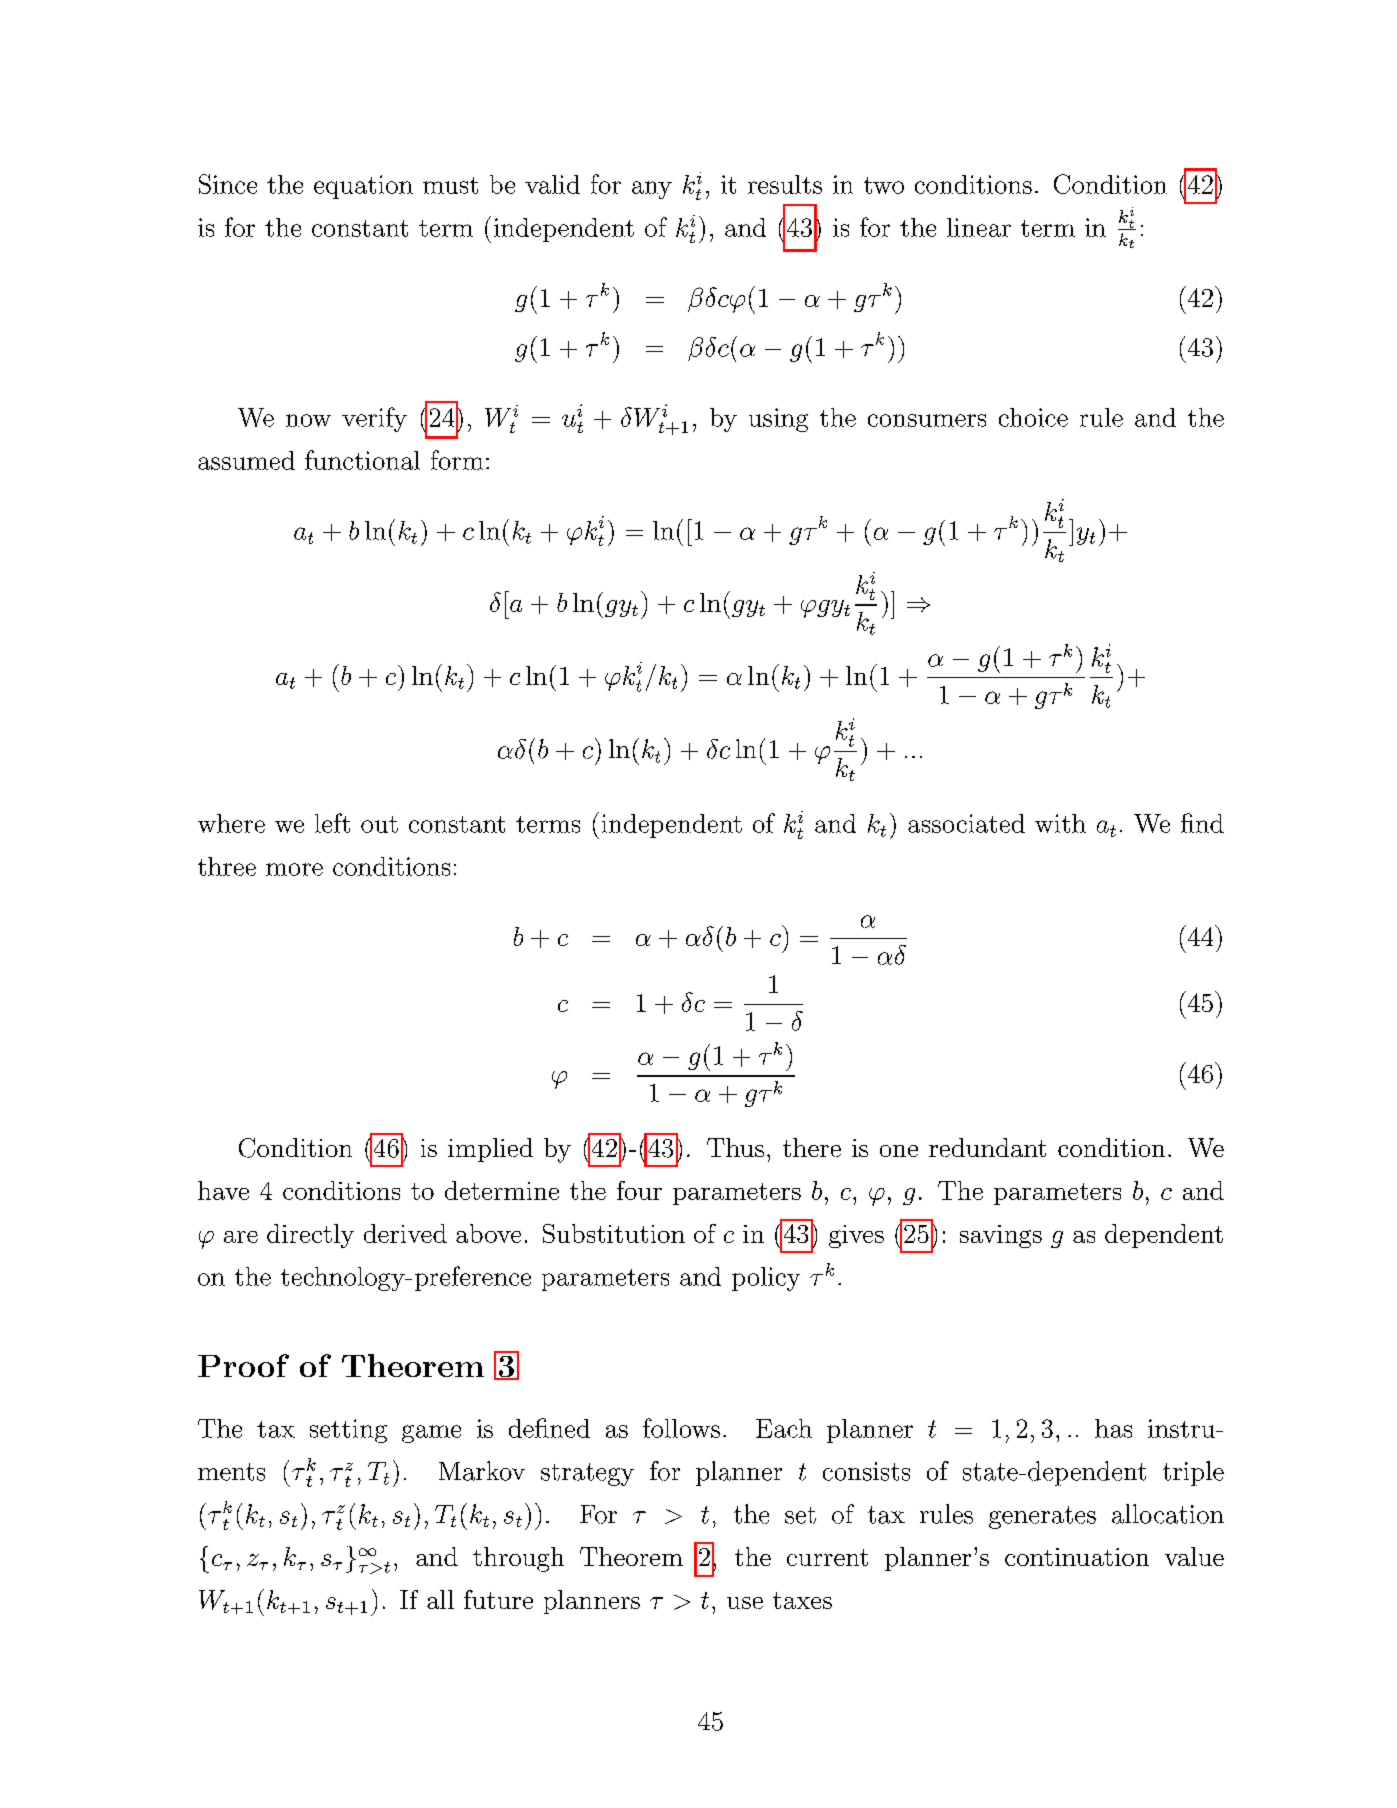 The width and height of the document is (1397, 1808). What do you see at coordinates (979, 227) in the document?
I see `linear` at bounding box center [979, 227].
